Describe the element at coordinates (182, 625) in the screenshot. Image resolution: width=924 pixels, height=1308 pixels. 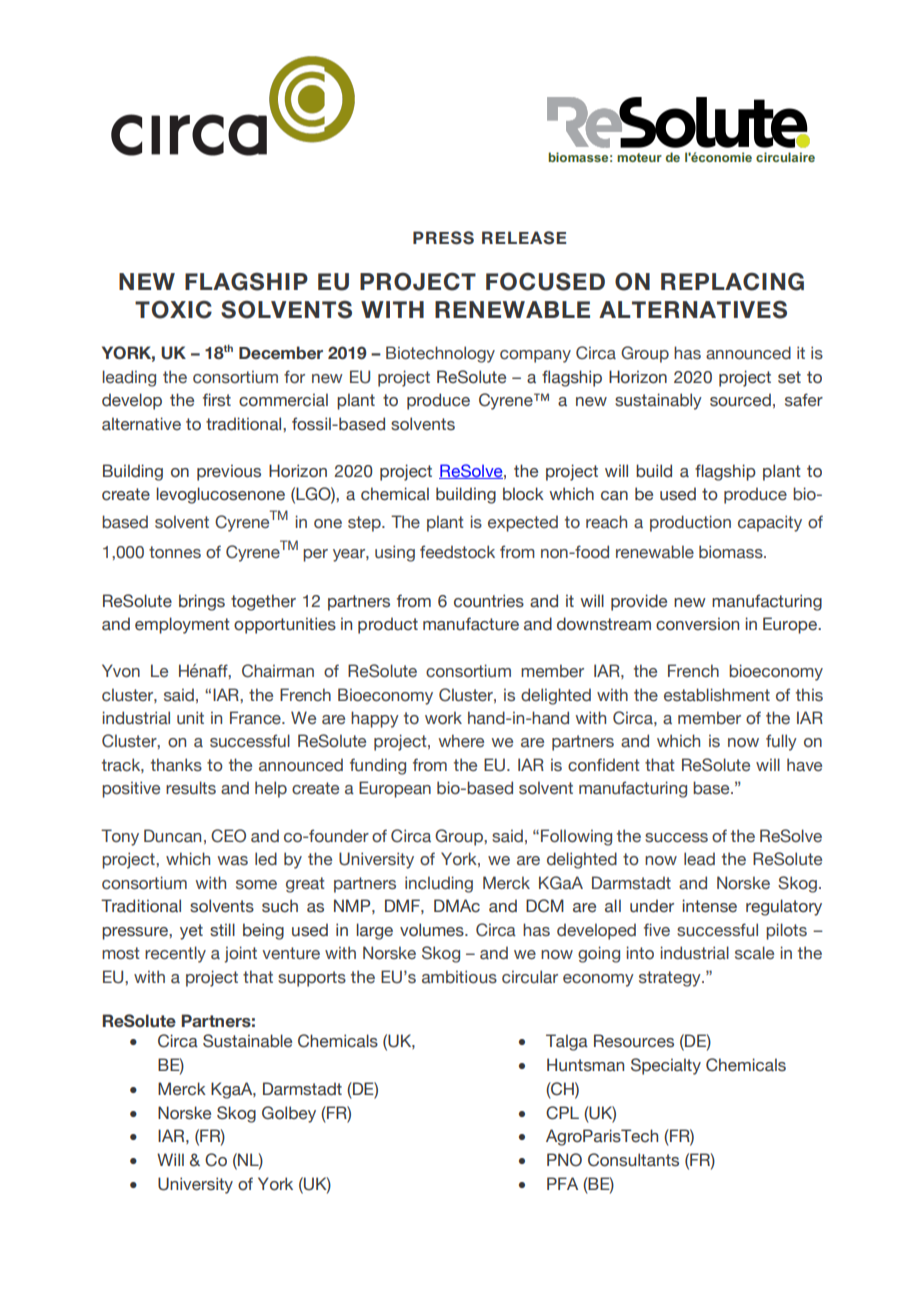
I see `employment` at that location.
